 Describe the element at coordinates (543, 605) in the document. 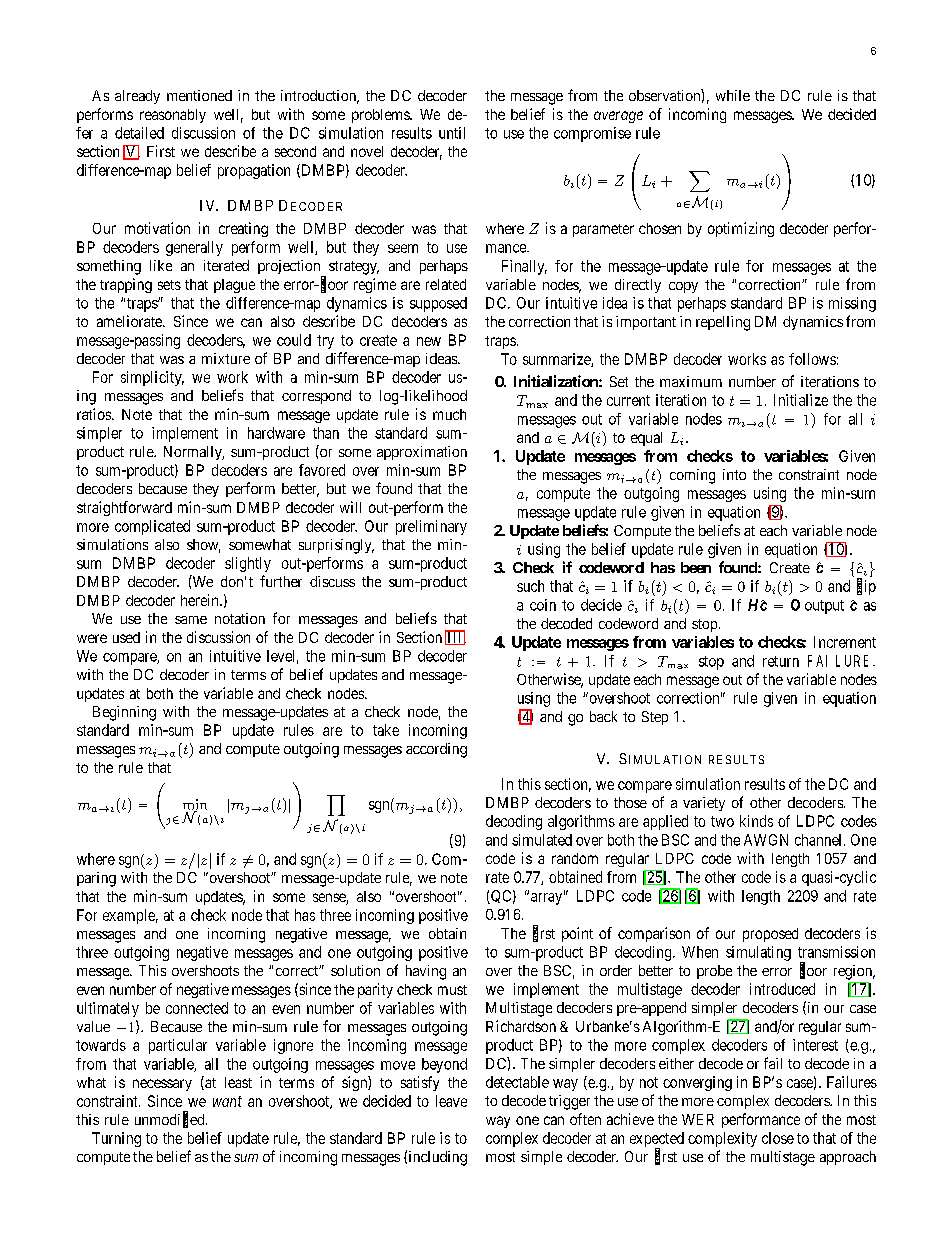

I see `coin` at that location.
